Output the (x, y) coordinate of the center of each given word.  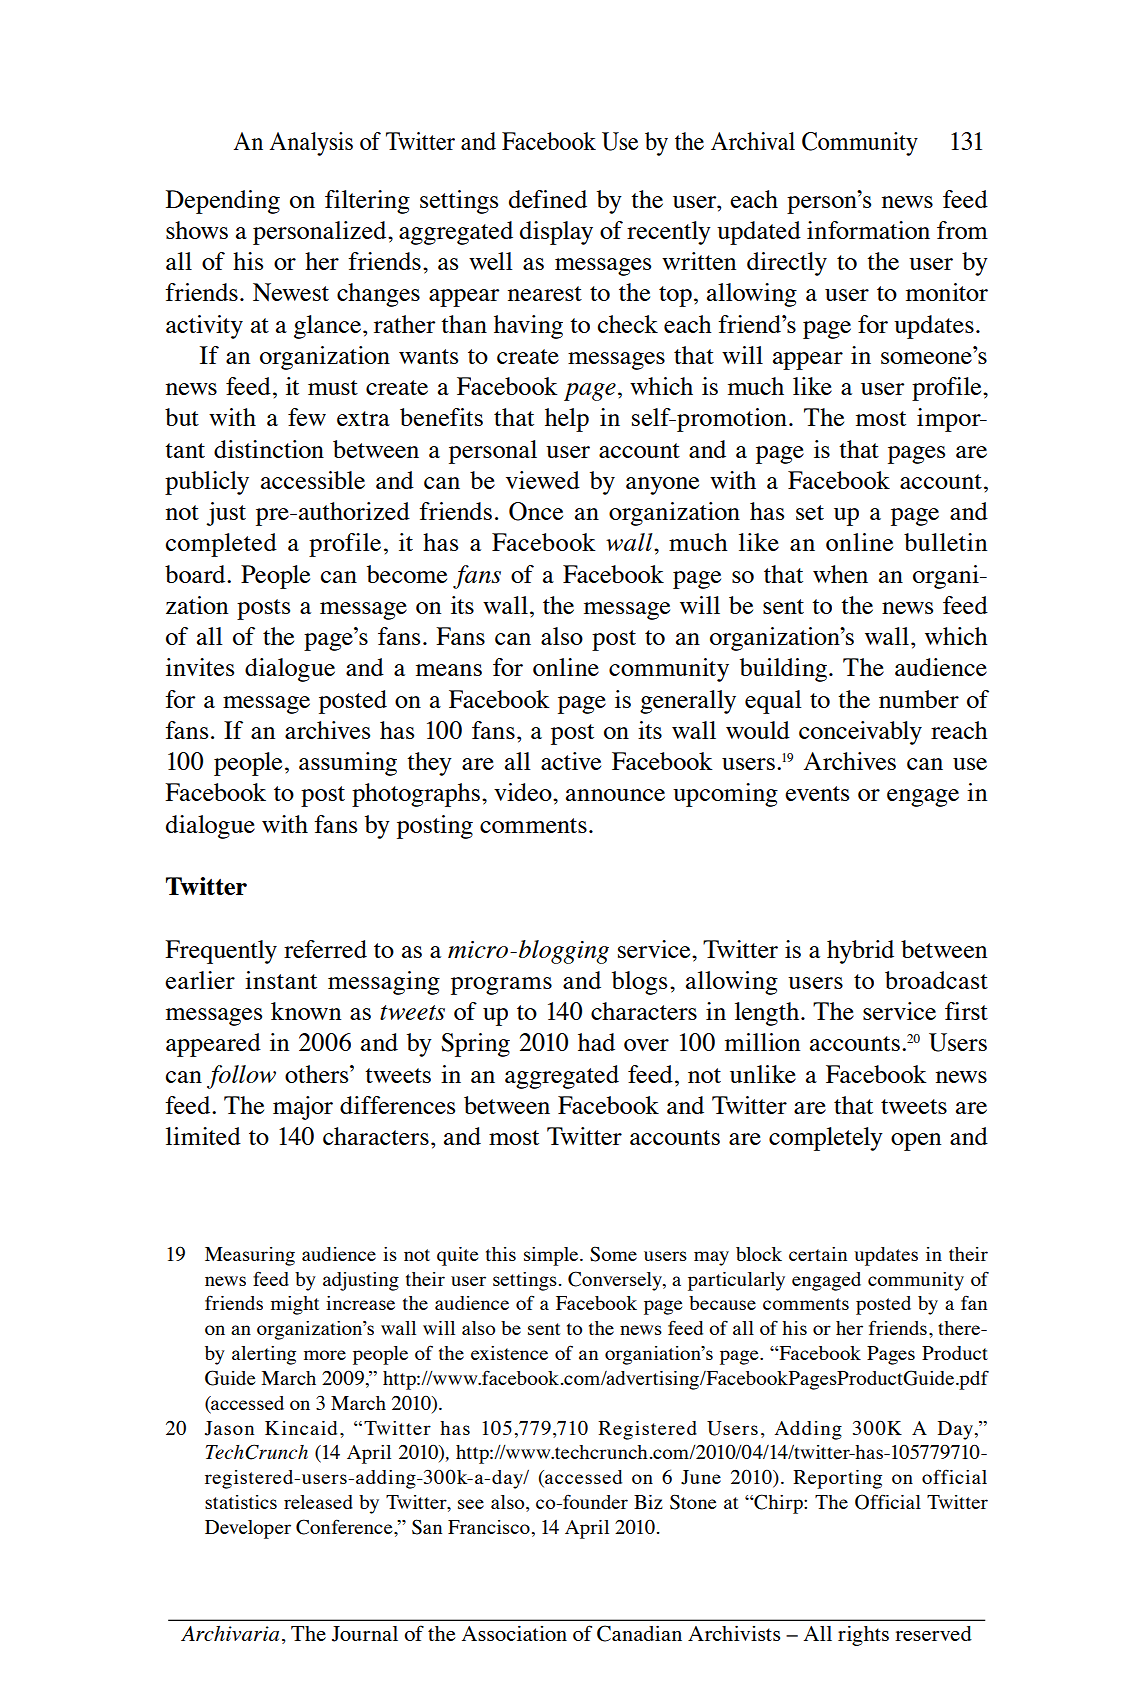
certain (818, 1254)
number (919, 699)
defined (548, 199)
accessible (313, 480)
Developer (248, 1529)
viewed (543, 480)
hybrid (860, 952)
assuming (348, 764)
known (306, 1011)
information (868, 230)
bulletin (945, 542)
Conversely (616, 1281)
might (295, 1305)
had (596, 1042)
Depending (223, 202)
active (571, 761)
